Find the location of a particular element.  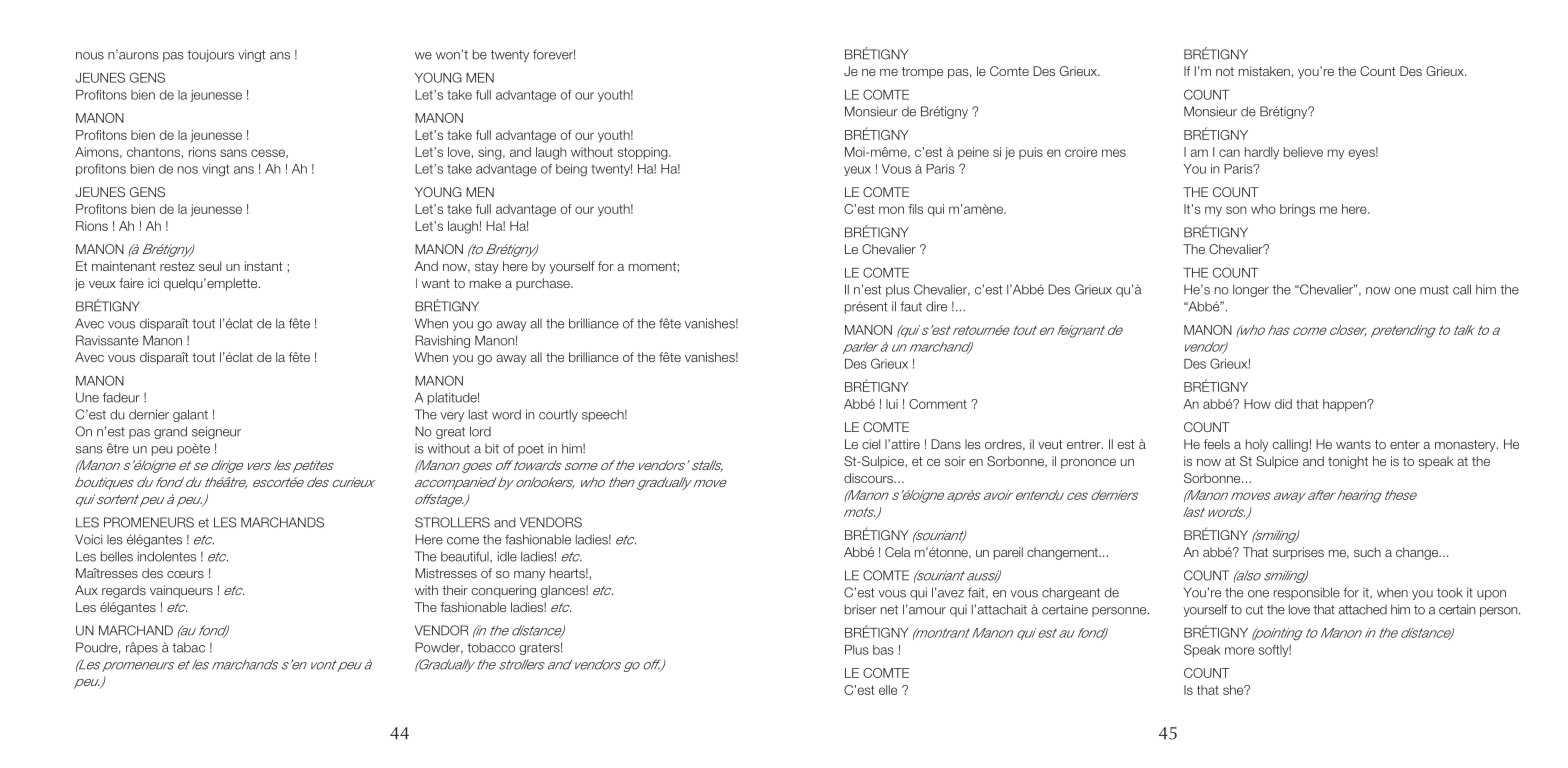

not is located at coordinates (1225, 71).
